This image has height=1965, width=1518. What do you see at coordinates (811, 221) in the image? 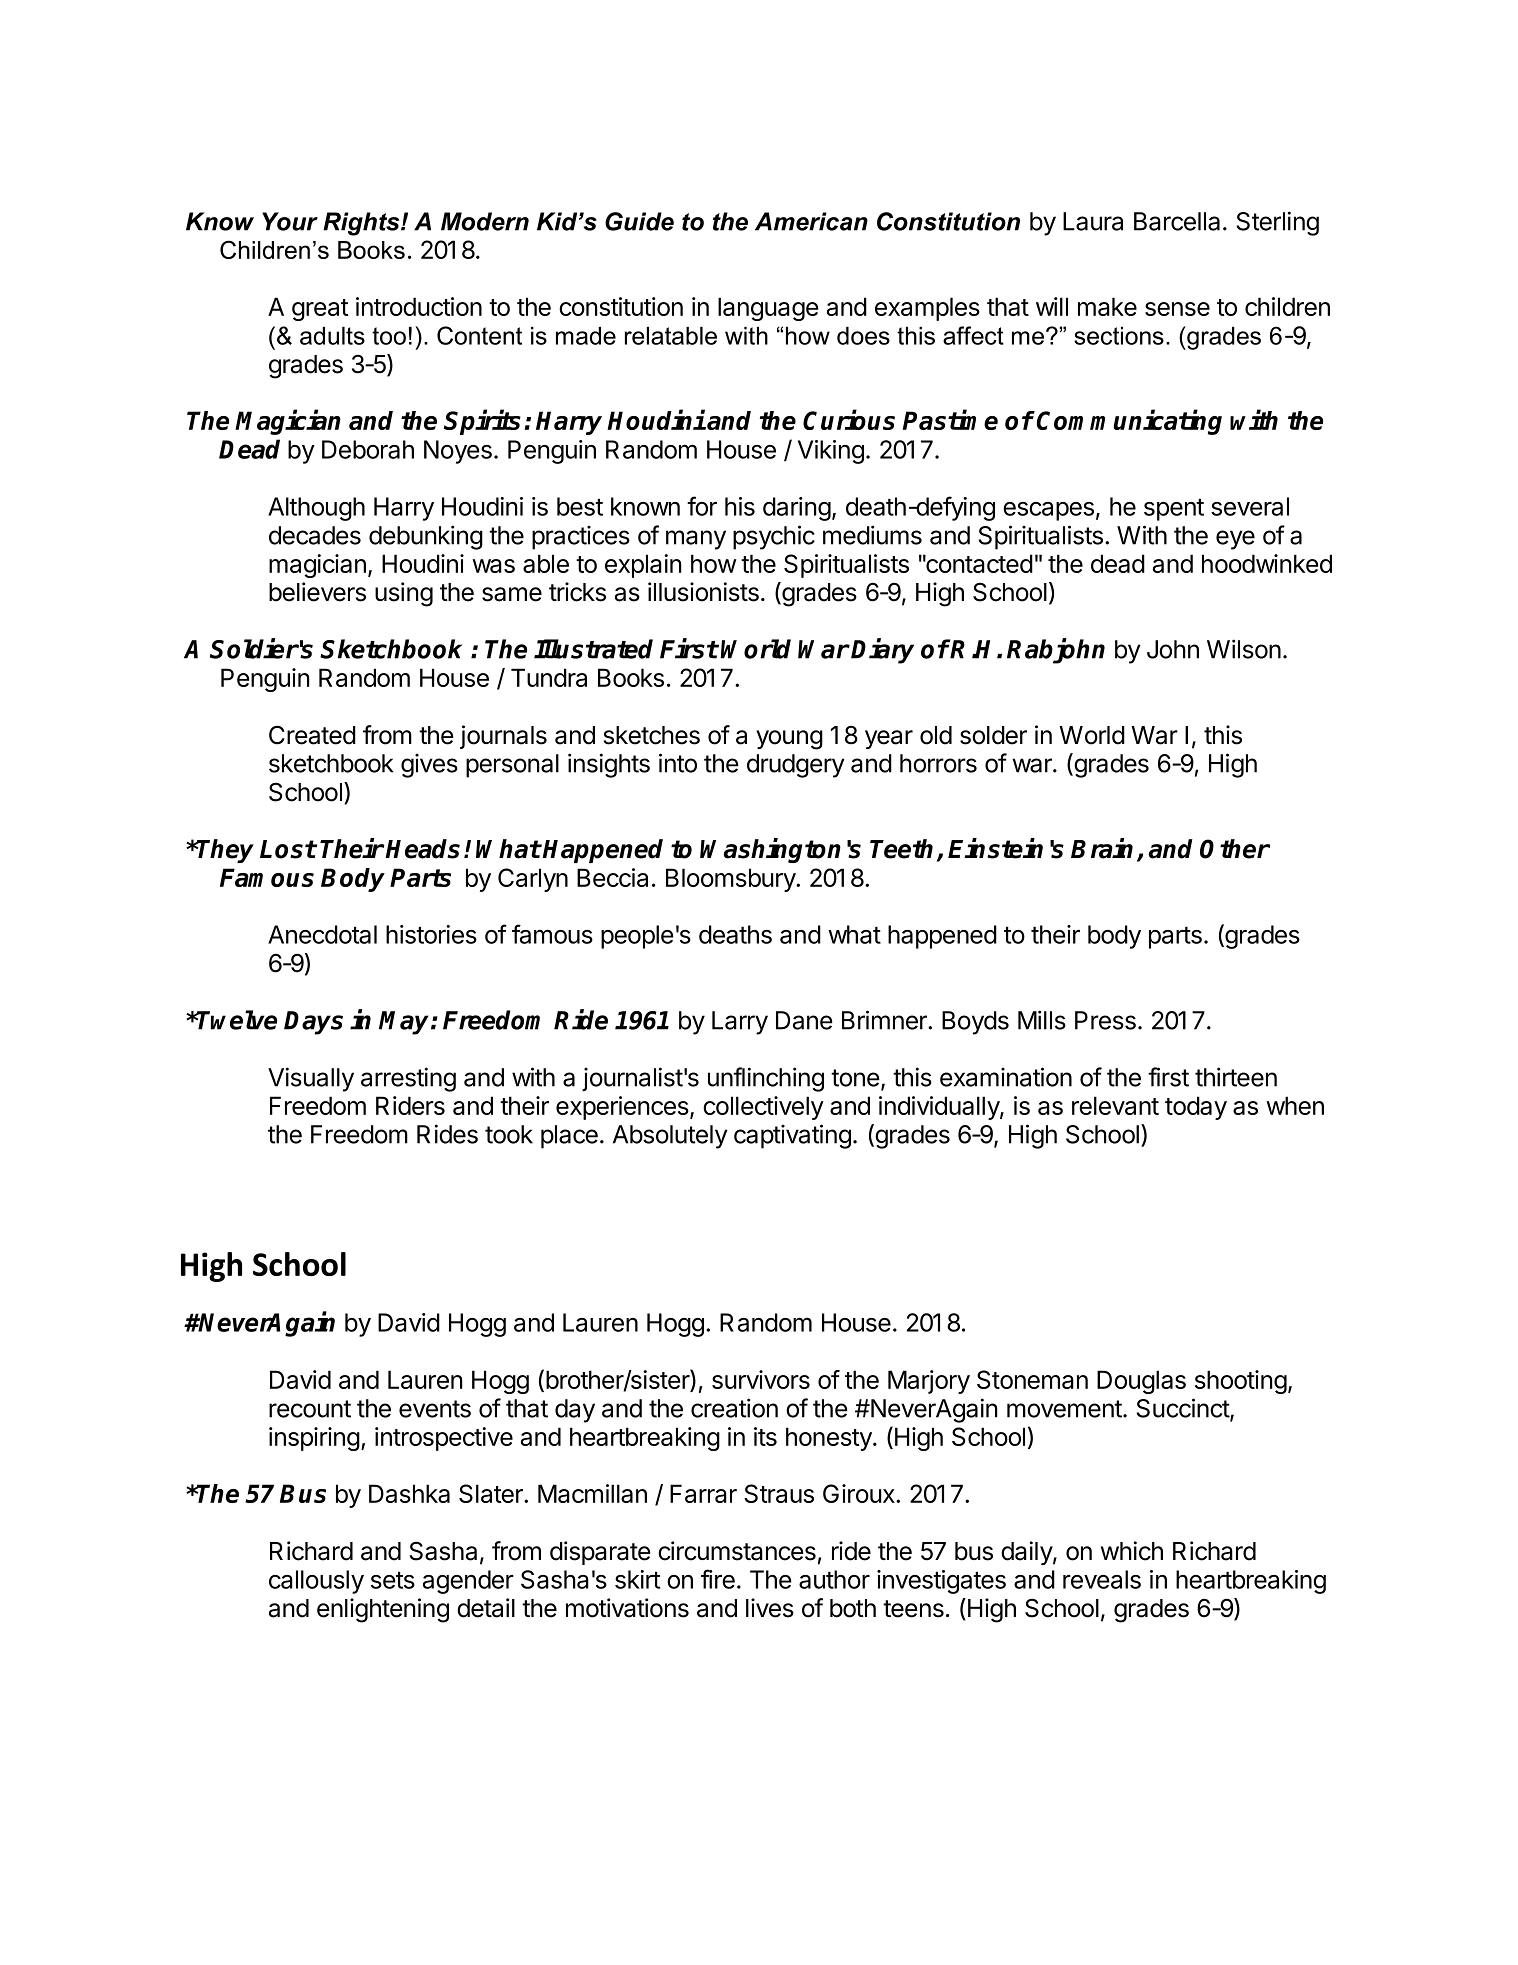
I see `American` at bounding box center [811, 221].
